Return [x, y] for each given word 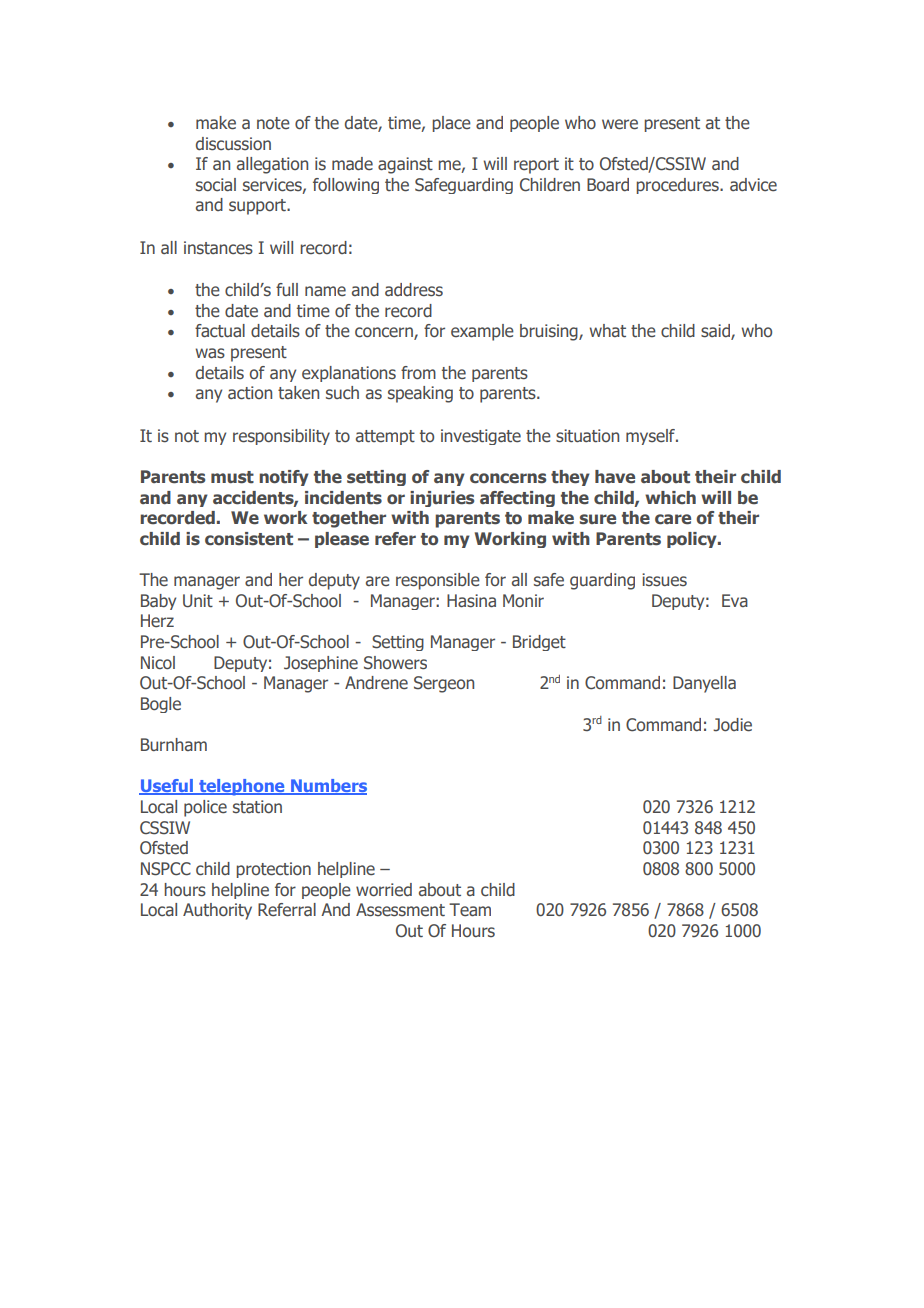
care [673, 519]
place [451, 124]
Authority [217, 911]
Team [470, 910]
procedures [678, 186]
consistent [249, 539]
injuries [442, 499]
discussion [233, 144]
